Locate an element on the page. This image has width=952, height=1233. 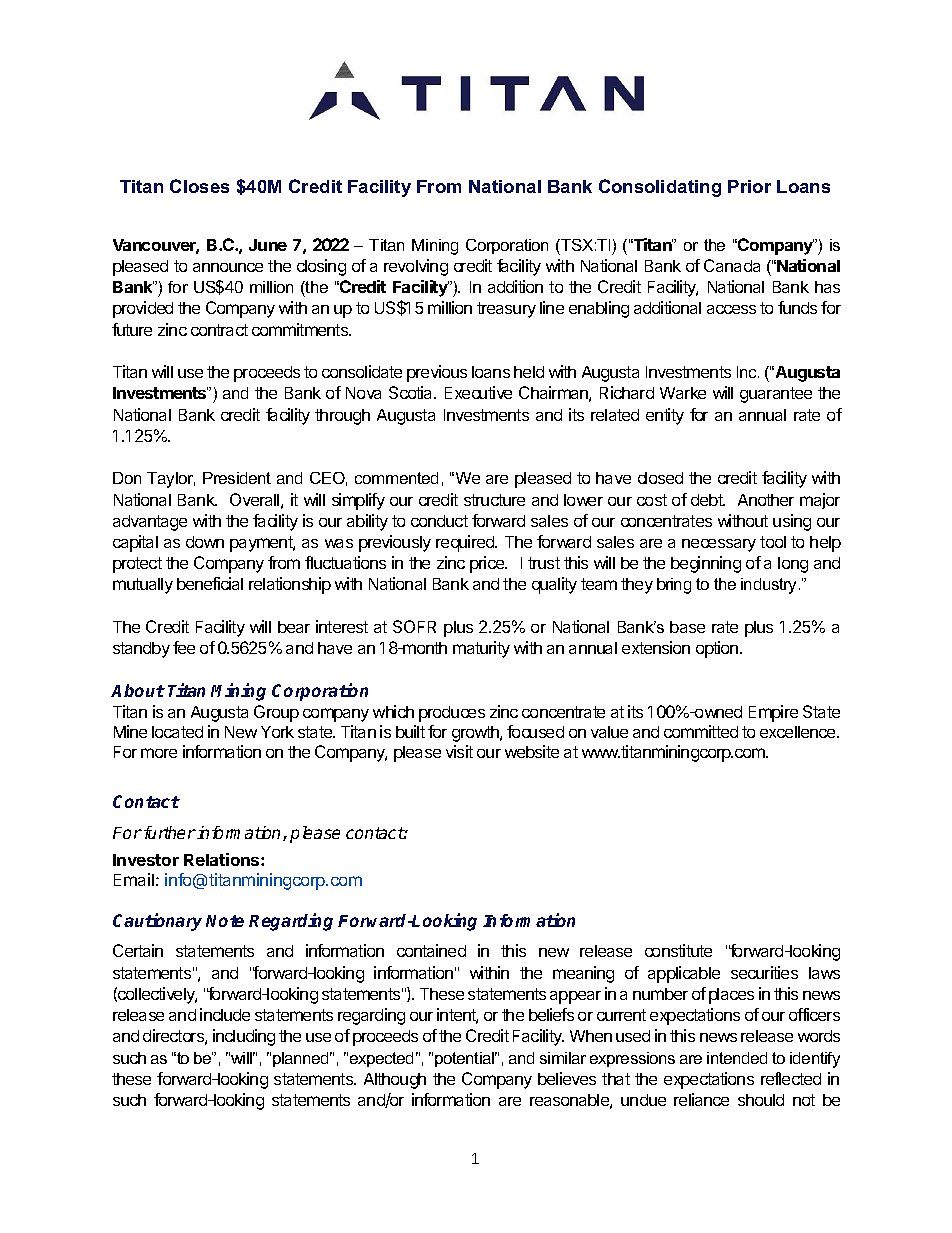
President is located at coordinates (237, 478).
